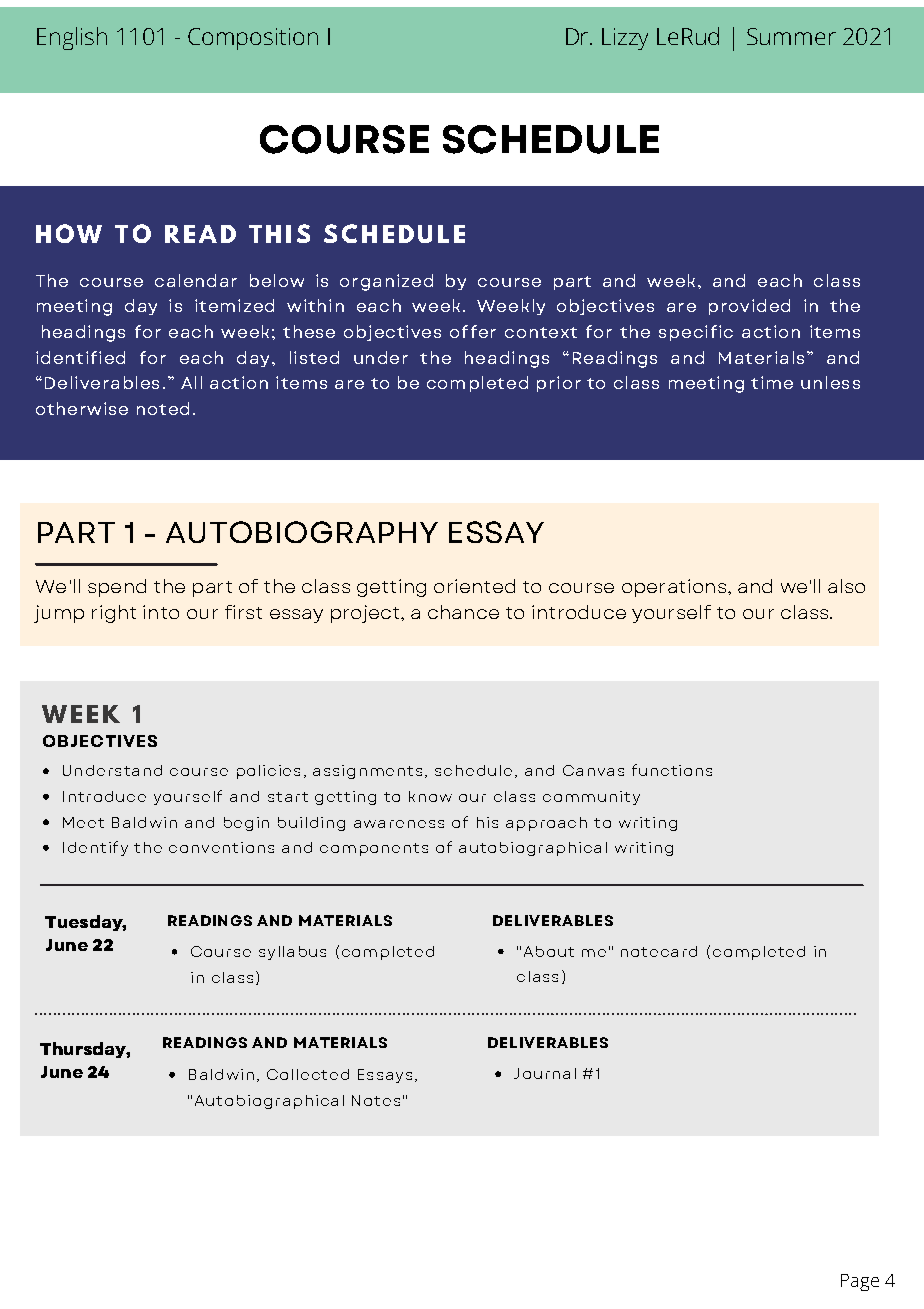 The height and width of the screenshot is (1309, 924). Describe the element at coordinates (791, 36) in the screenshot. I see `Summer` at that location.
